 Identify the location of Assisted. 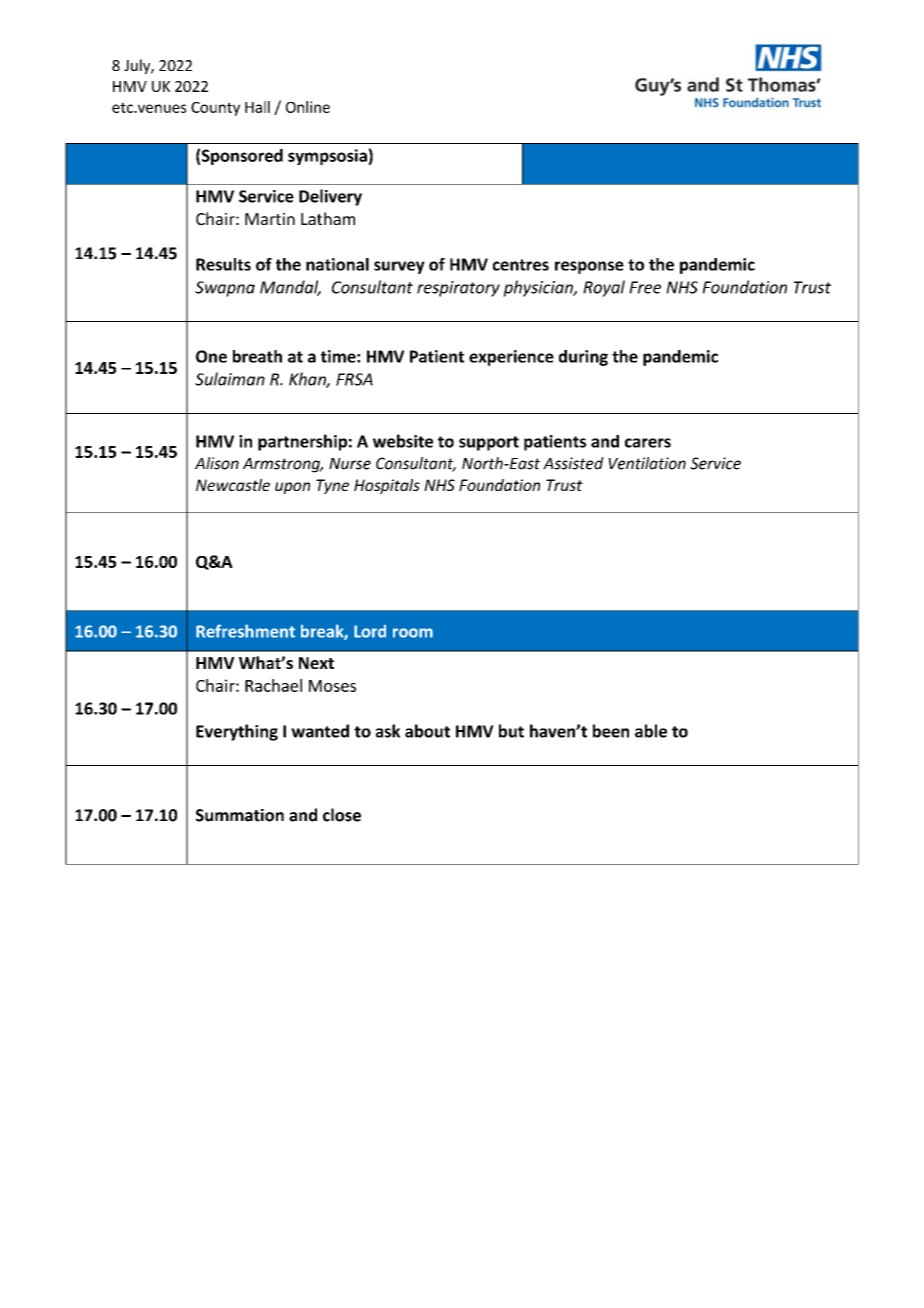
(573, 463).
